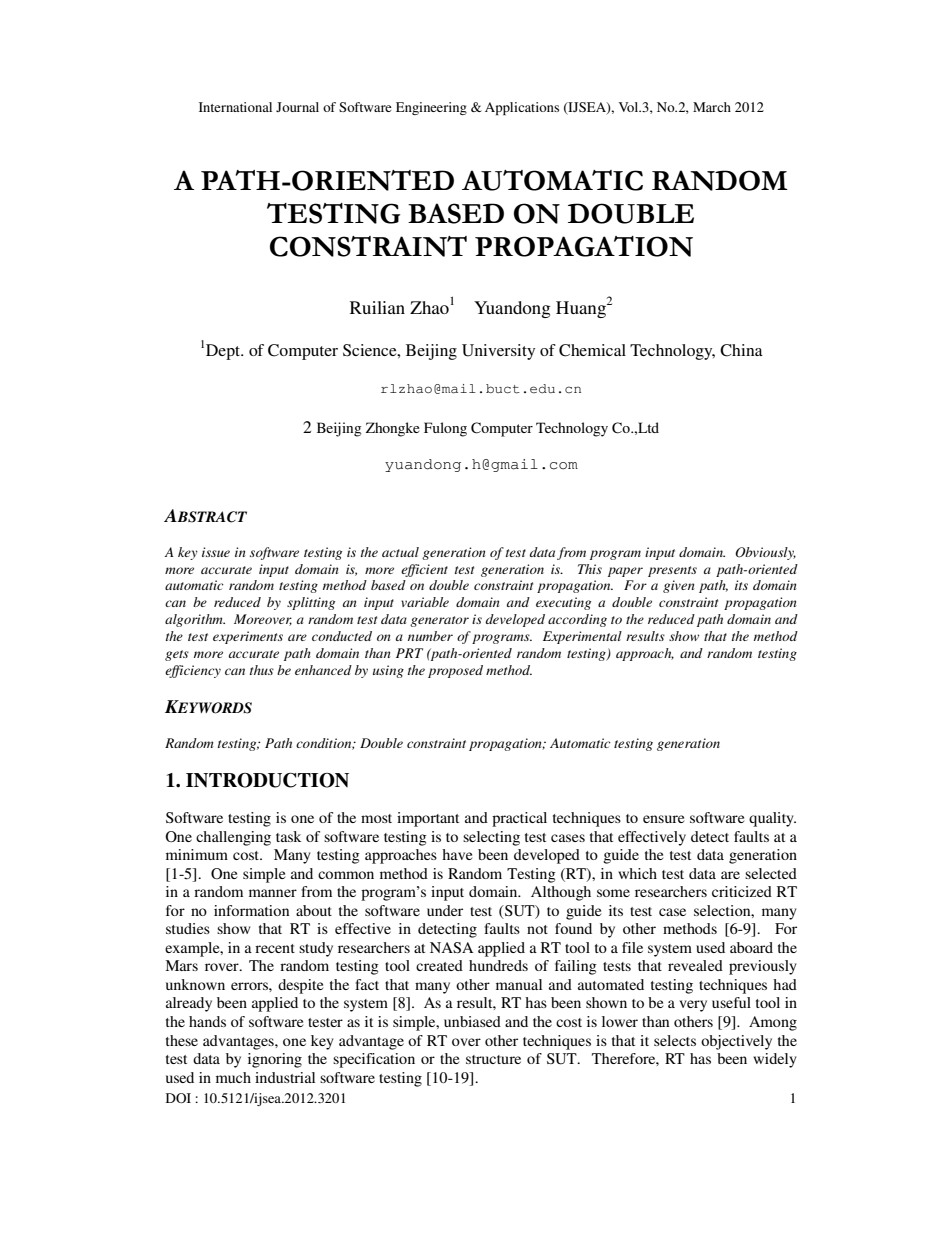  What do you see at coordinates (741, 350) in the document?
I see `China` at bounding box center [741, 350].
